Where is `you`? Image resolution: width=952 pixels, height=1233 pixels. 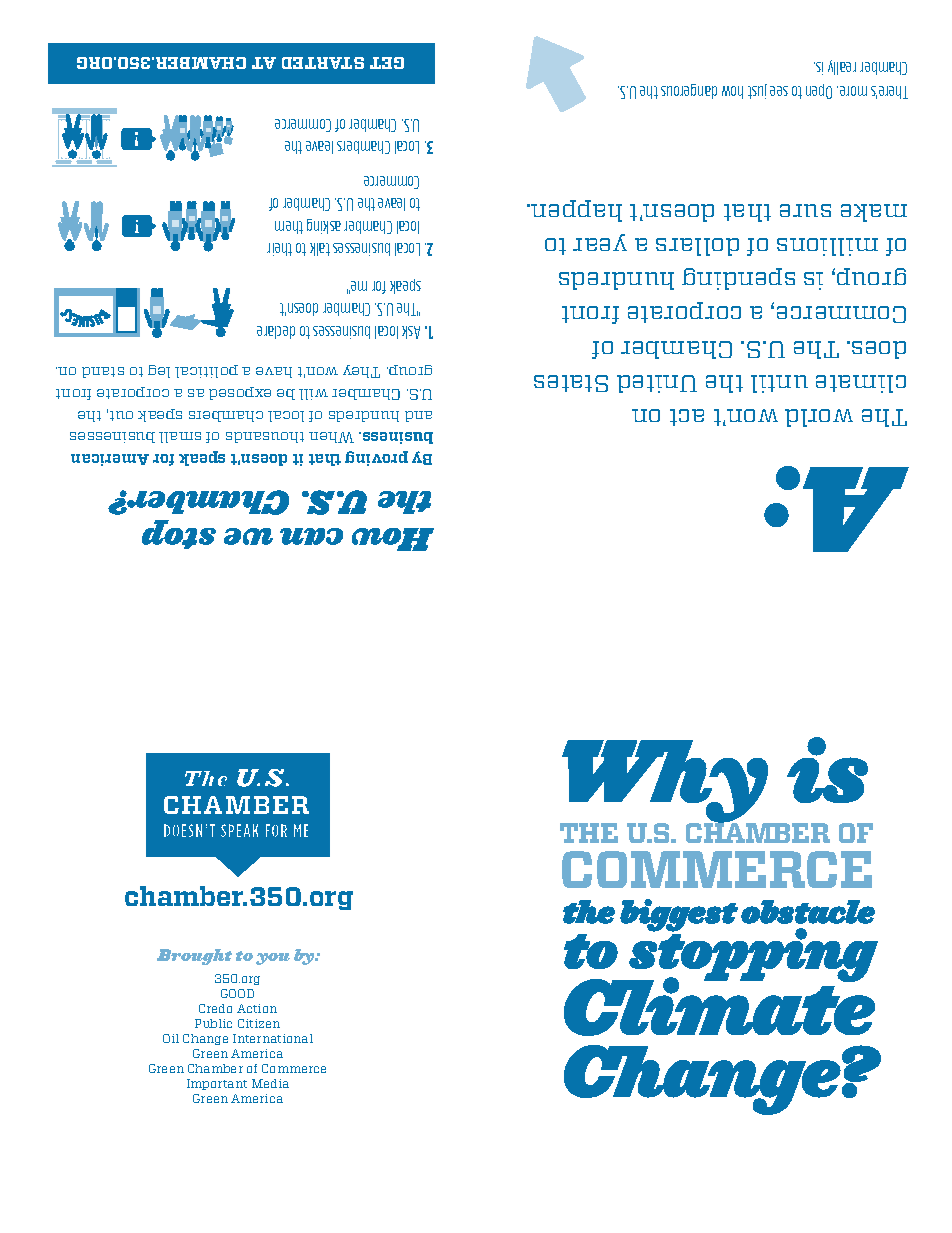 you is located at coordinates (273, 959).
